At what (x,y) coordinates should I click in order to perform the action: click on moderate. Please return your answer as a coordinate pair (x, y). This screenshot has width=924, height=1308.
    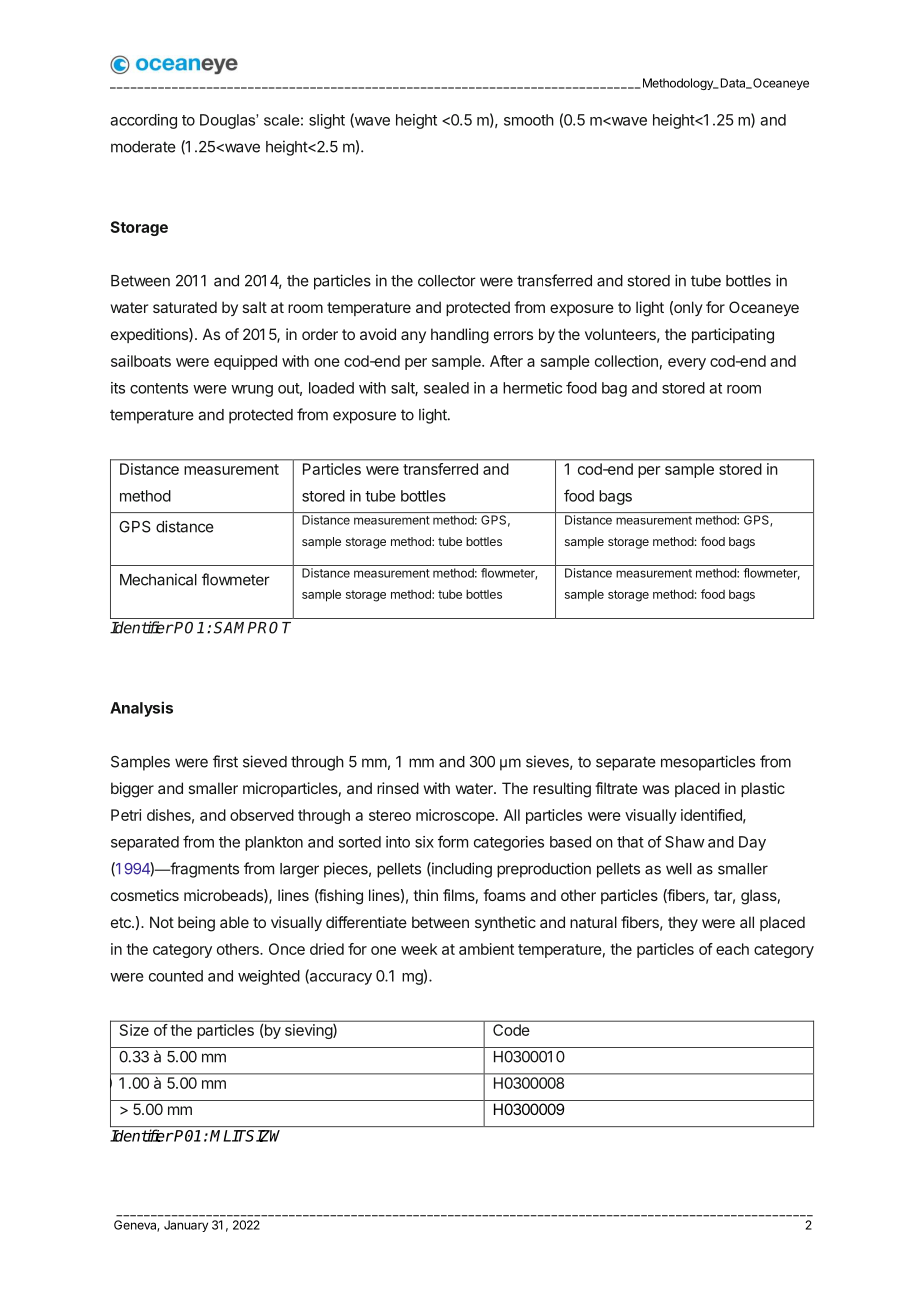
    Looking at the image, I should click on (143, 147).
